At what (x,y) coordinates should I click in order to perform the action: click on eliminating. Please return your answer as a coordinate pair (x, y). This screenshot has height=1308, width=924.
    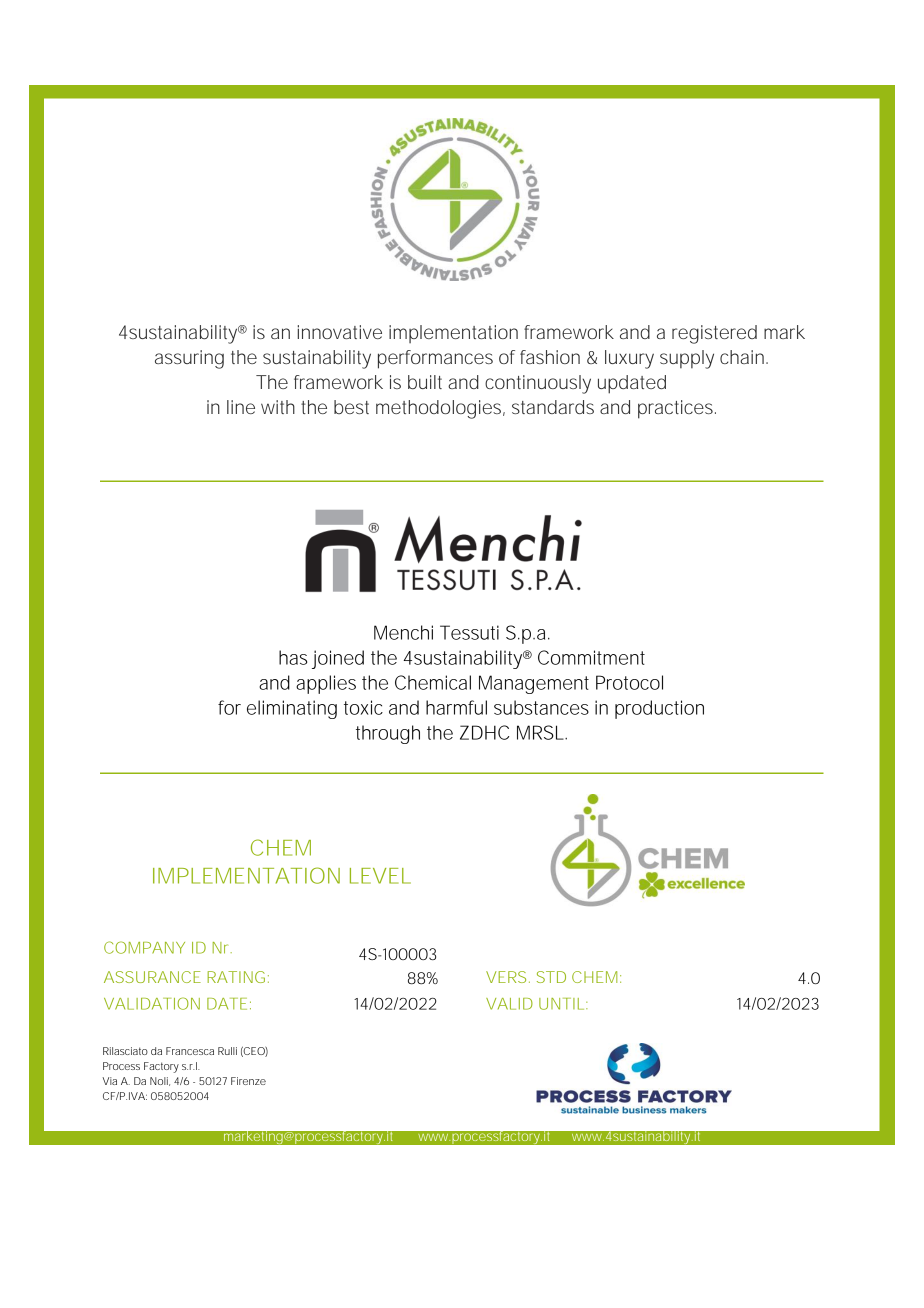
    Looking at the image, I should click on (292, 709).
